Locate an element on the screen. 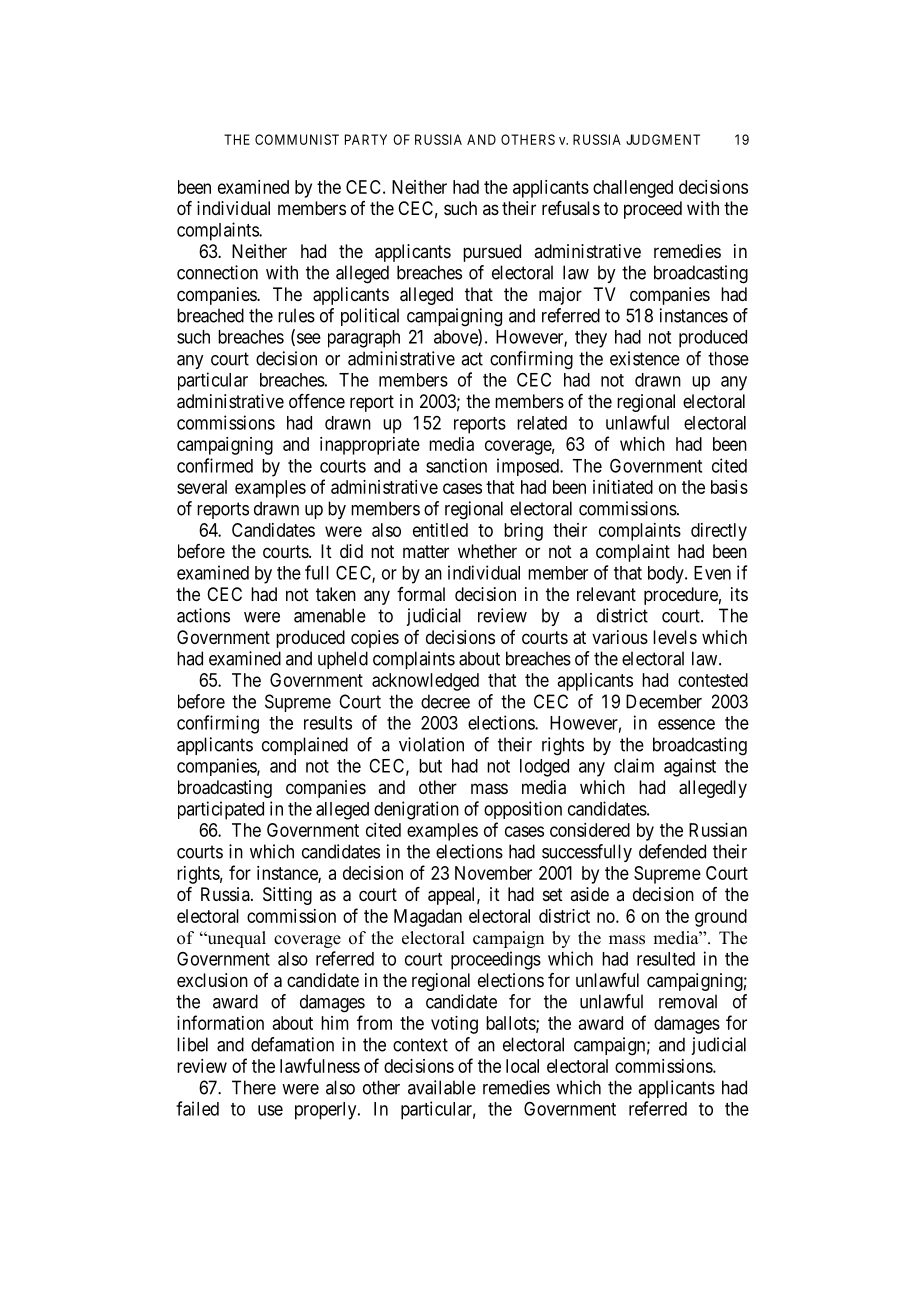  available is located at coordinates (442, 1087).
